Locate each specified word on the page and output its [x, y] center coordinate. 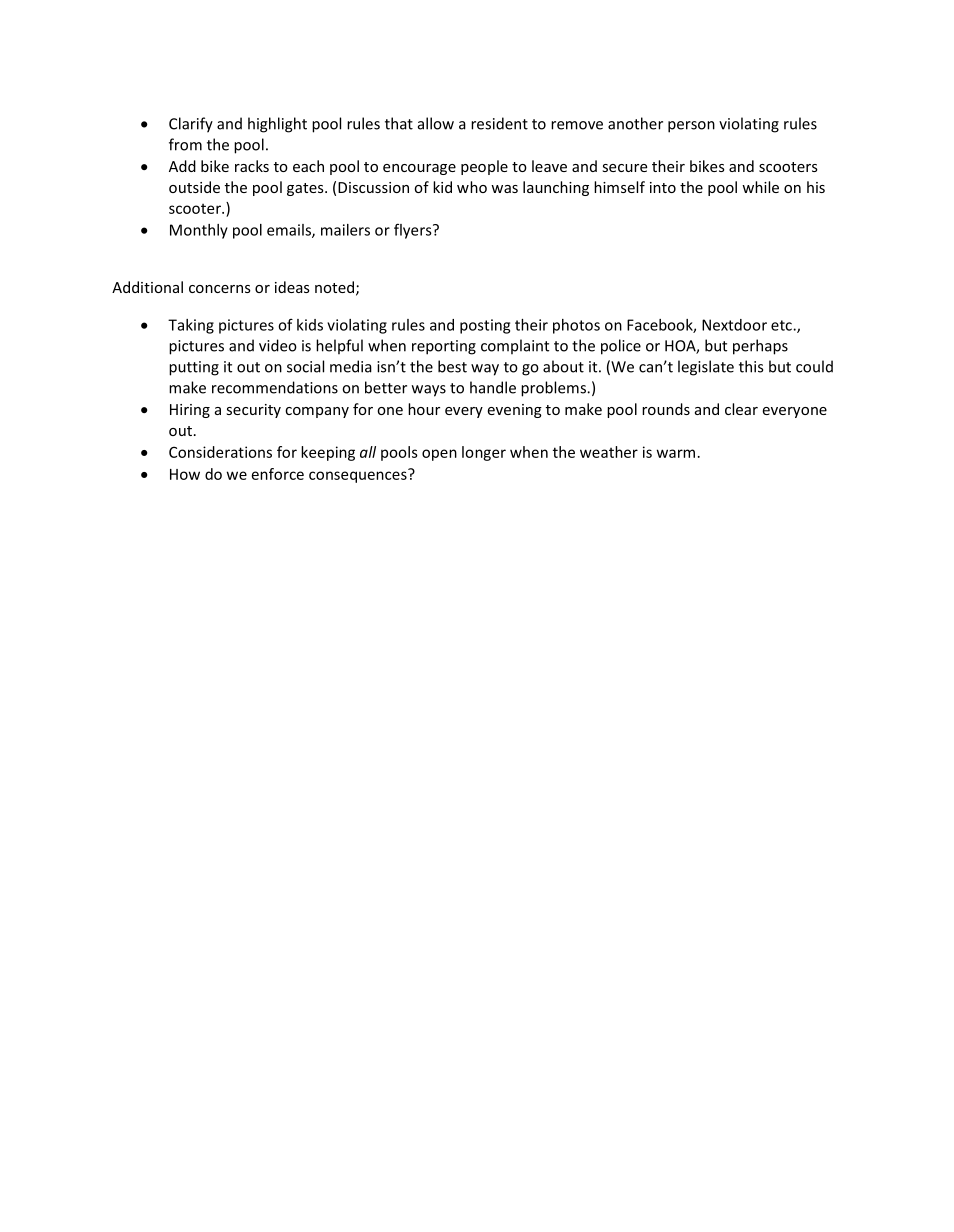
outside [194, 187]
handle [493, 387]
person [691, 127]
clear [741, 409]
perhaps [760, 347]
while [760, 187]
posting [485, 326]
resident [499, 123]
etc [782, 325]
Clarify [191, 125]
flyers [414, 231]
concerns [220, 289]
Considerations [220, 452]
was [504, 189]
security [253, 411]
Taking [191, 326]
